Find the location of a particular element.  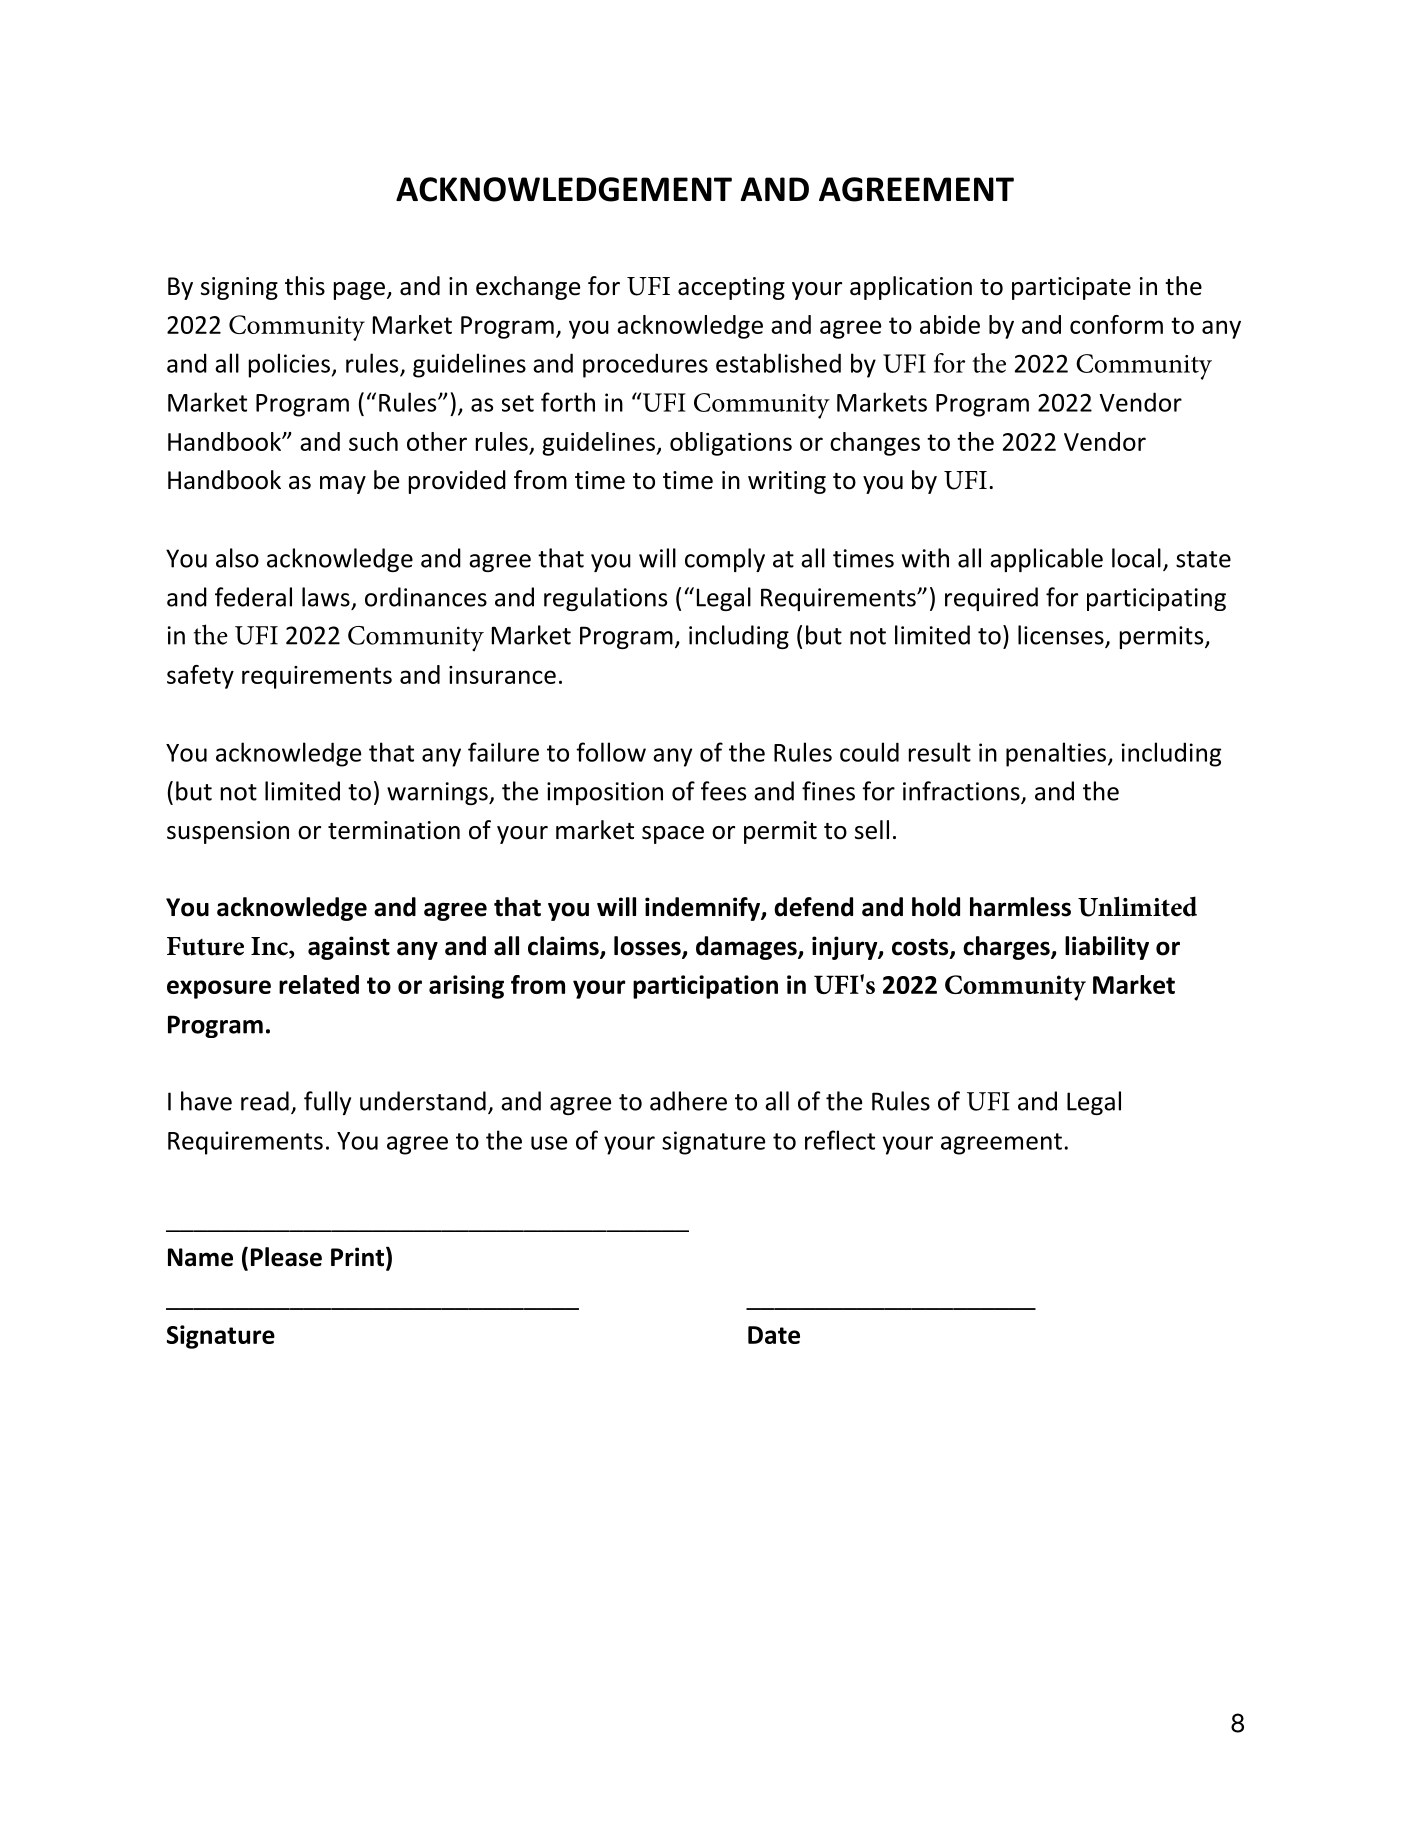

Date is located at coordinates (774, 1335).
